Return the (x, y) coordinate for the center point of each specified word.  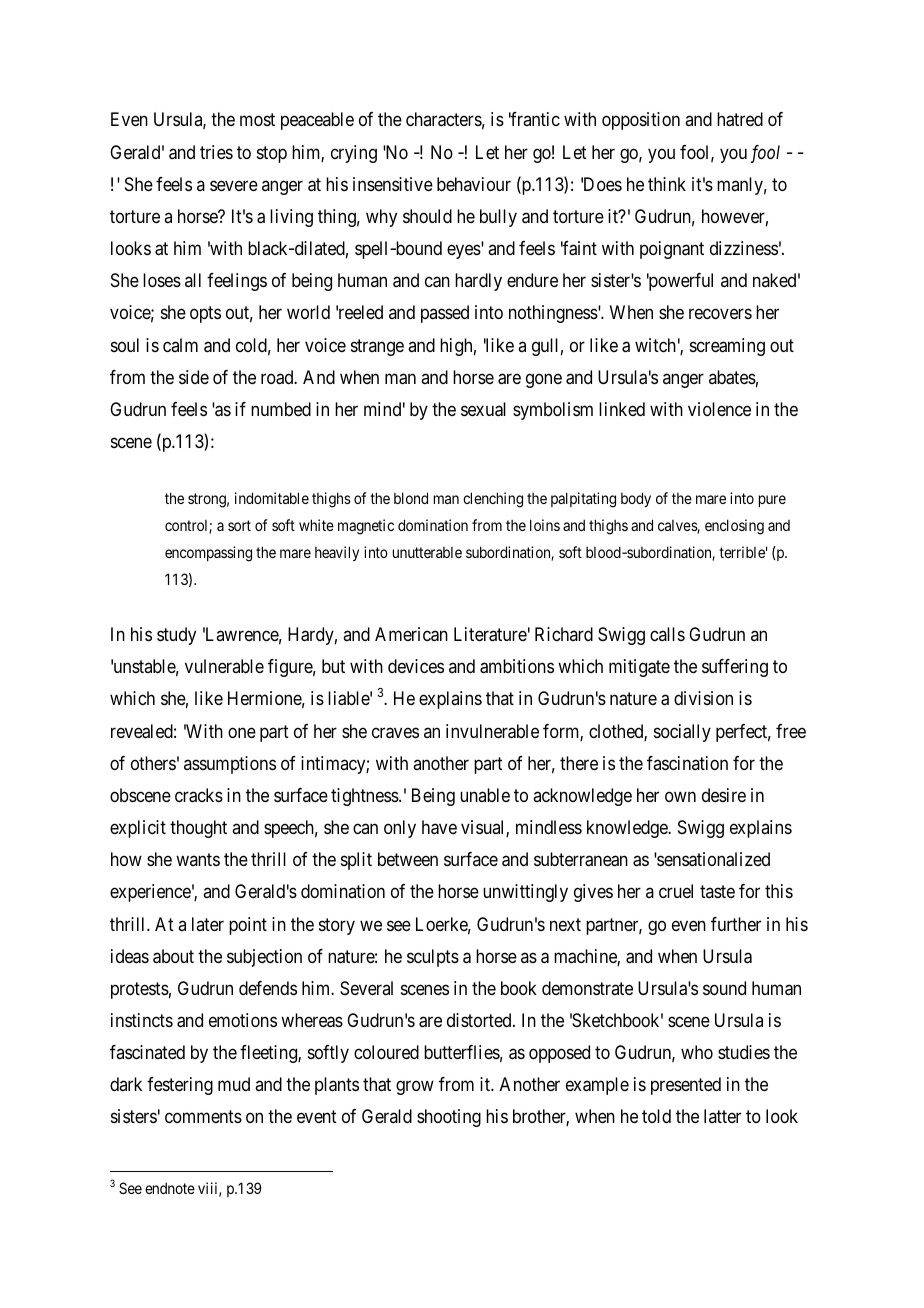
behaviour (474, 184)
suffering (735, 668)
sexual (483, 409)
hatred (740, 119)
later (208, 924)
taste (717, 892)
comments (203, 1117)
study (176, 636)
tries (216, 152)
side (194, 377)
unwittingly (525, 893)
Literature (490, 634)
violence (719, 409)
